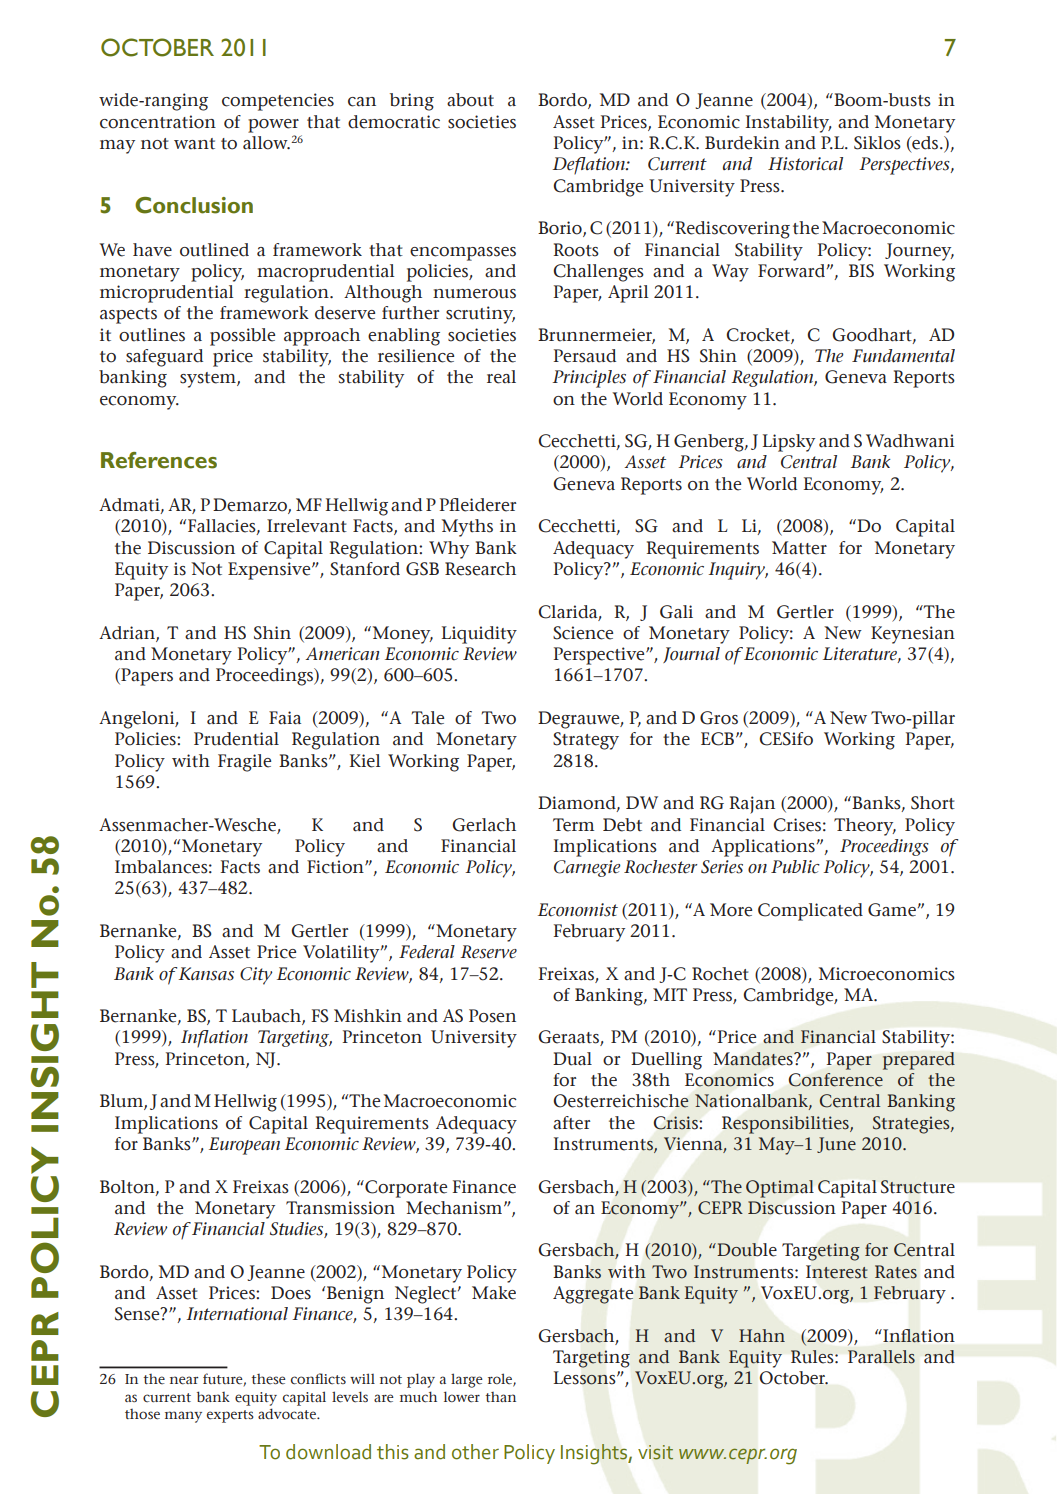 The width and height of the page is (1057, 1494). I want to click on Parallels, so click(881, 1357).
